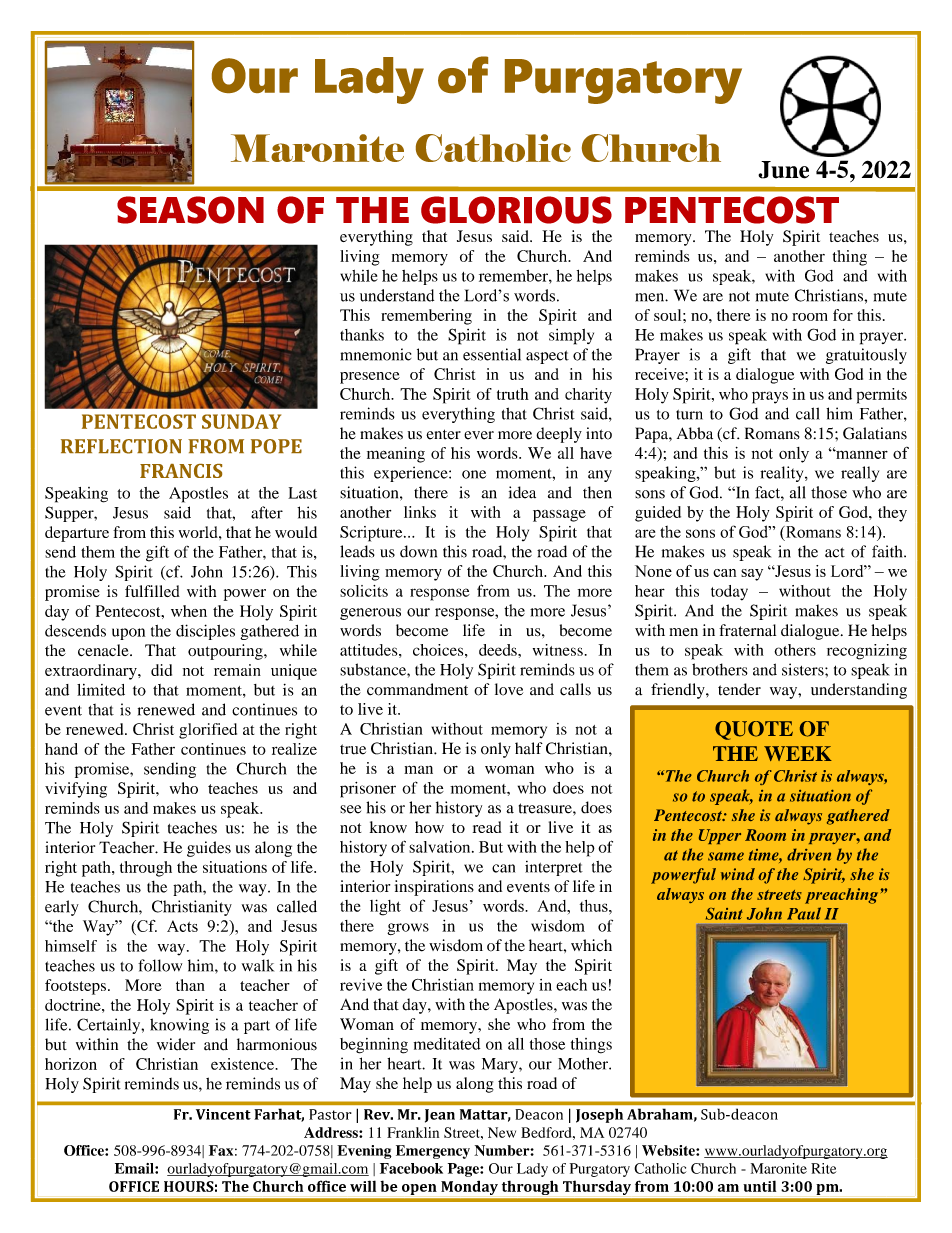  What do you see at coordinates (516, 210) in the page?
I see `GLORIOUS` at bounding box center [516, 210].
